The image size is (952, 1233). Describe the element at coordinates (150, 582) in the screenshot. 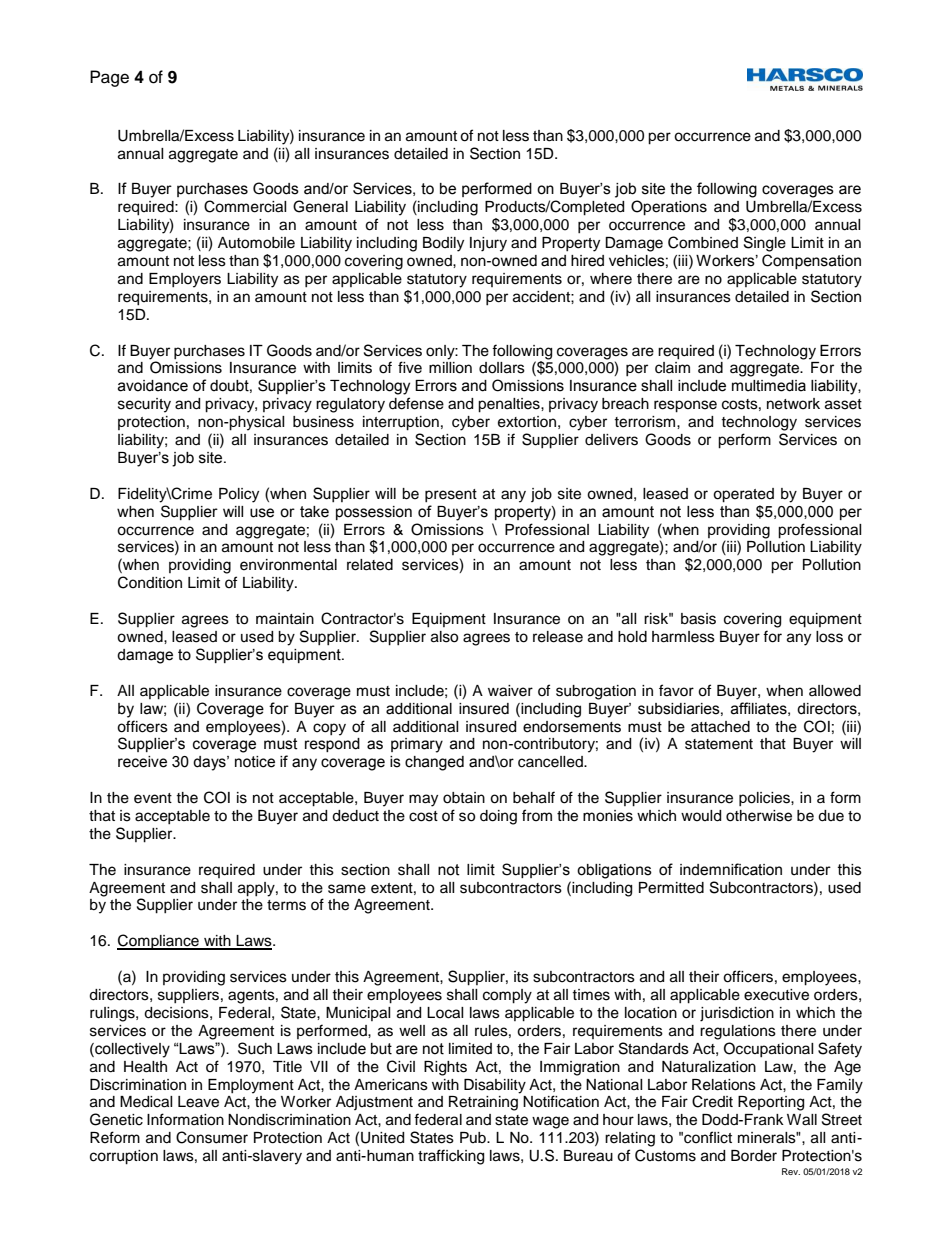

I see `Condition` at that location.
